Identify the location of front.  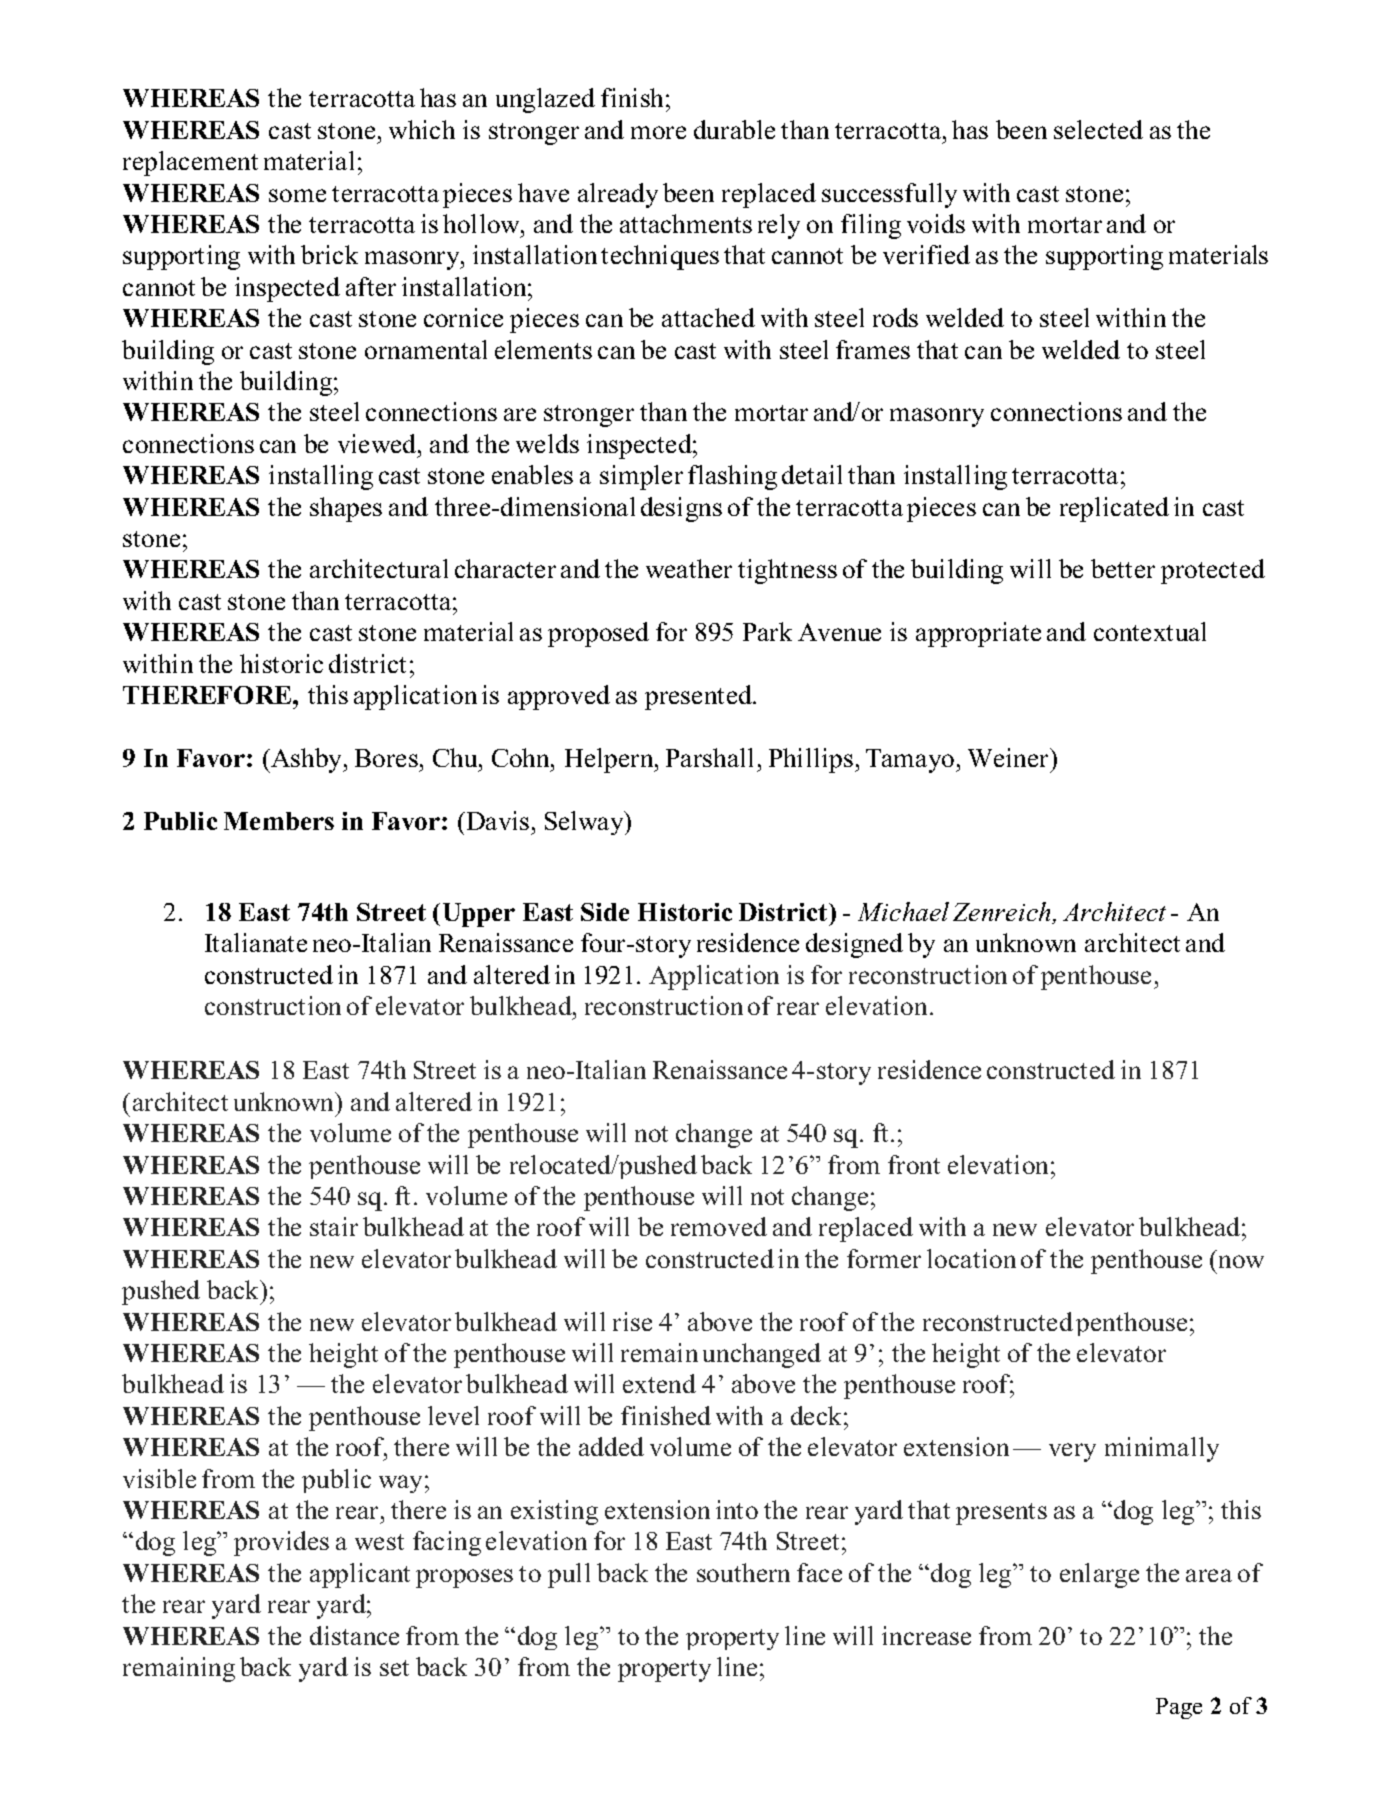
(914, 1164).
